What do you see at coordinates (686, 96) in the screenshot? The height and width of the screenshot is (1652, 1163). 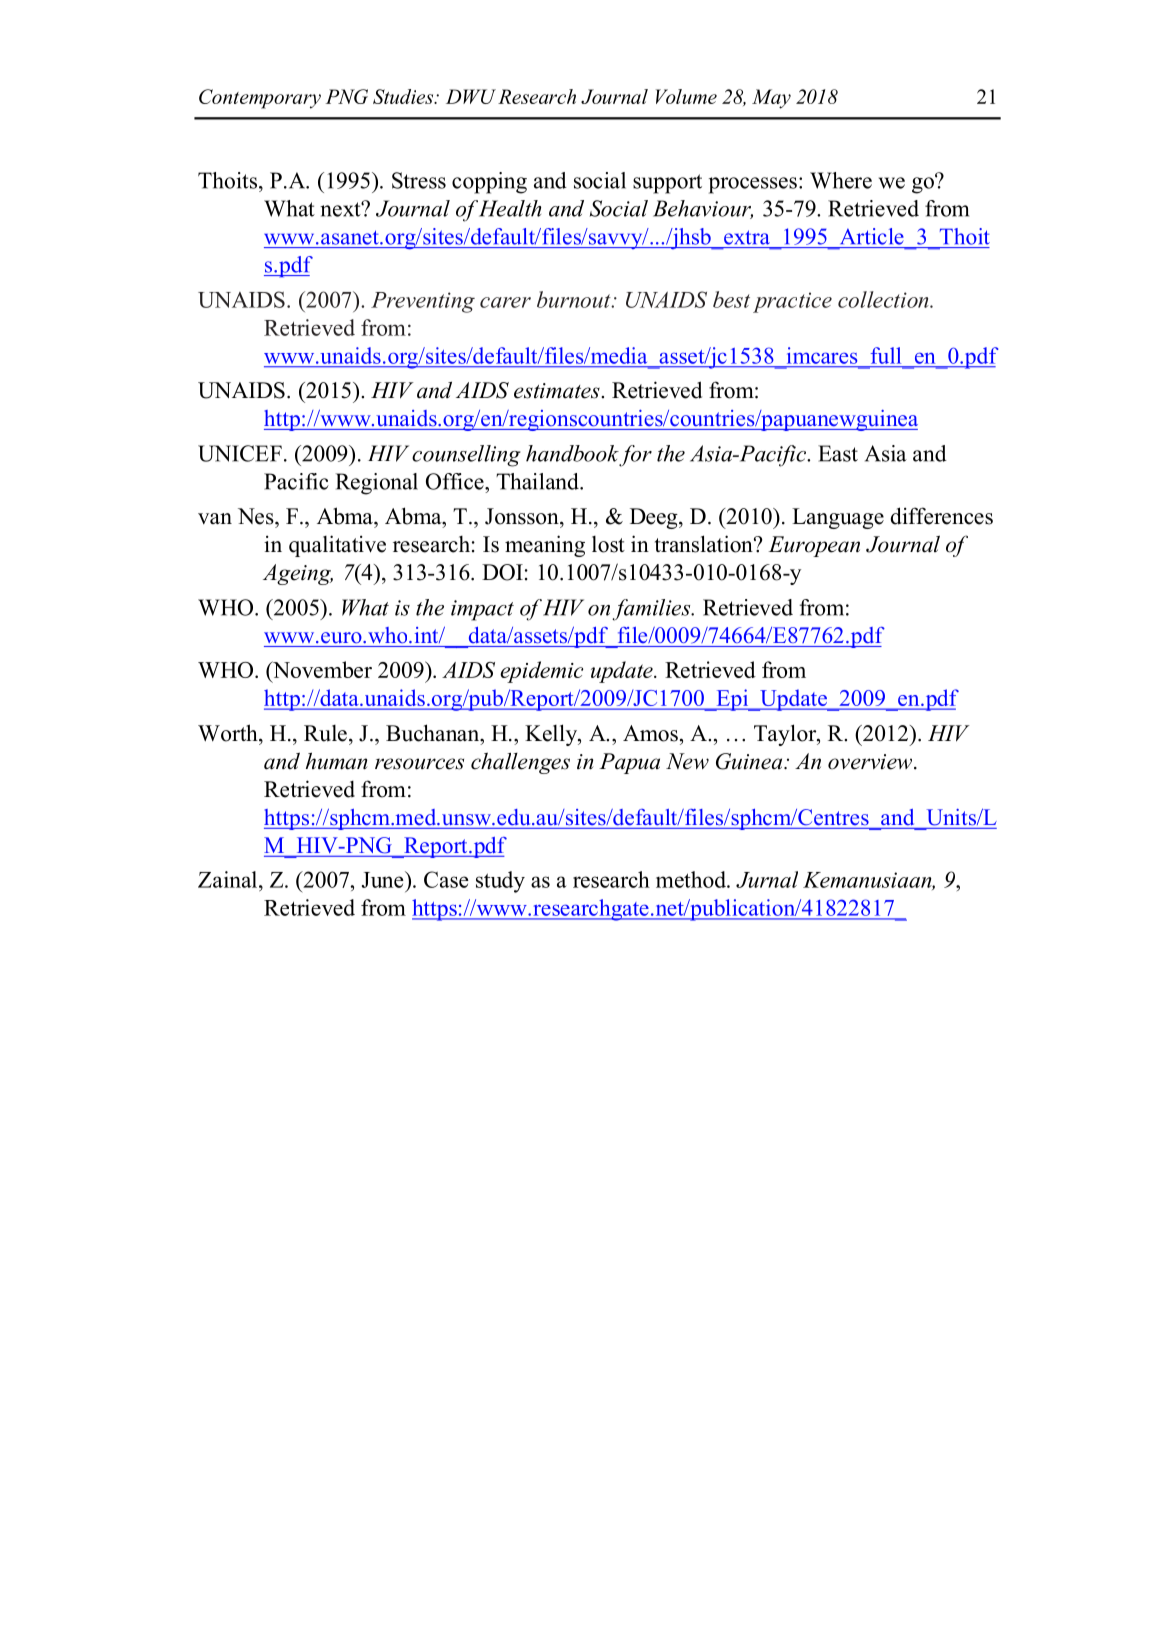 I see `Volume` at bounding box center [686, 96].
